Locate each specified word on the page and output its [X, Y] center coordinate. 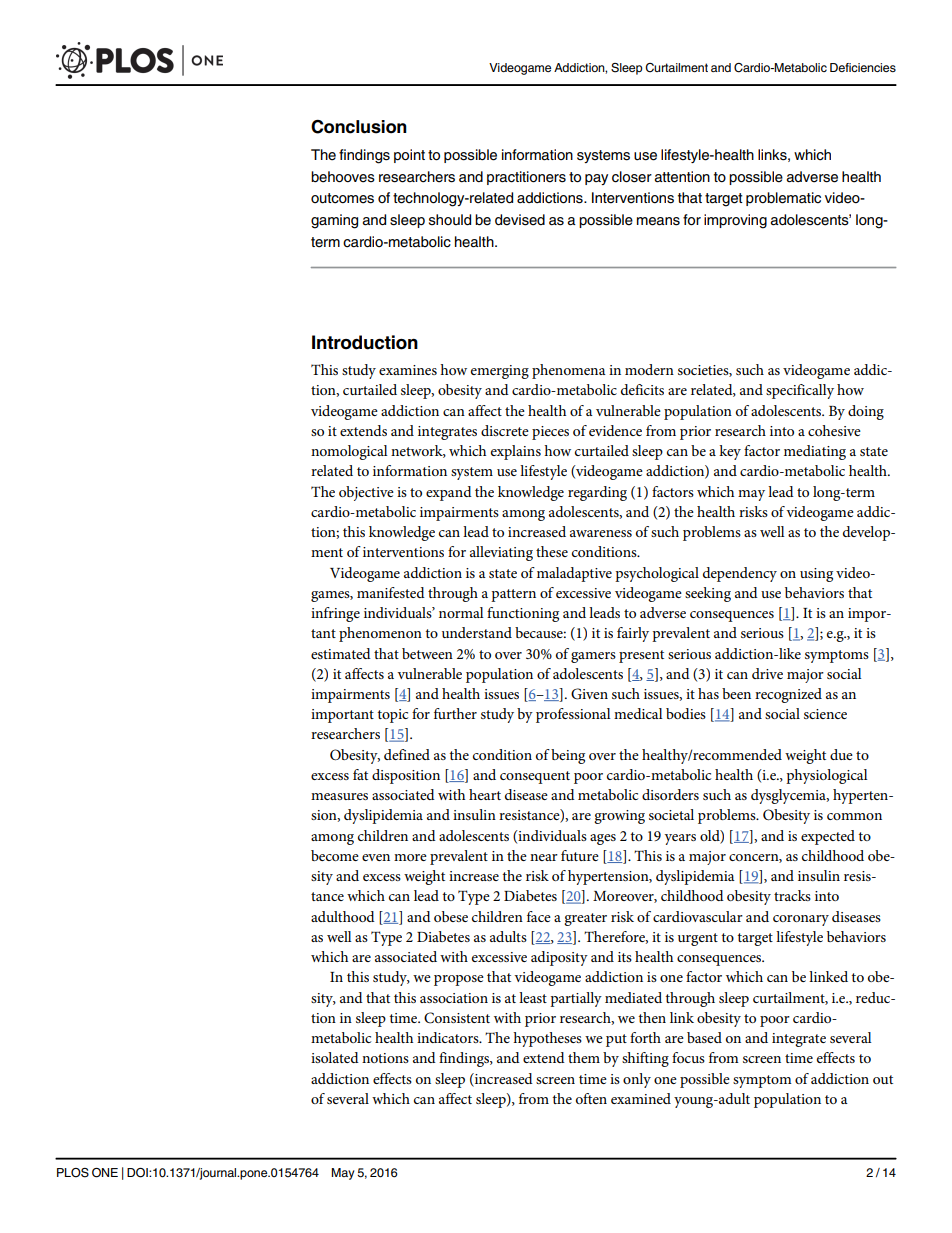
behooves [343, 177]
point [409, 156]
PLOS [73, 1173]
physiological [827, 776]
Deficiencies [863, 67]
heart [485, 794]
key [730, 452]
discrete [505, 430]
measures [339, 796]
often [591, 1098]
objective [366, 493]
